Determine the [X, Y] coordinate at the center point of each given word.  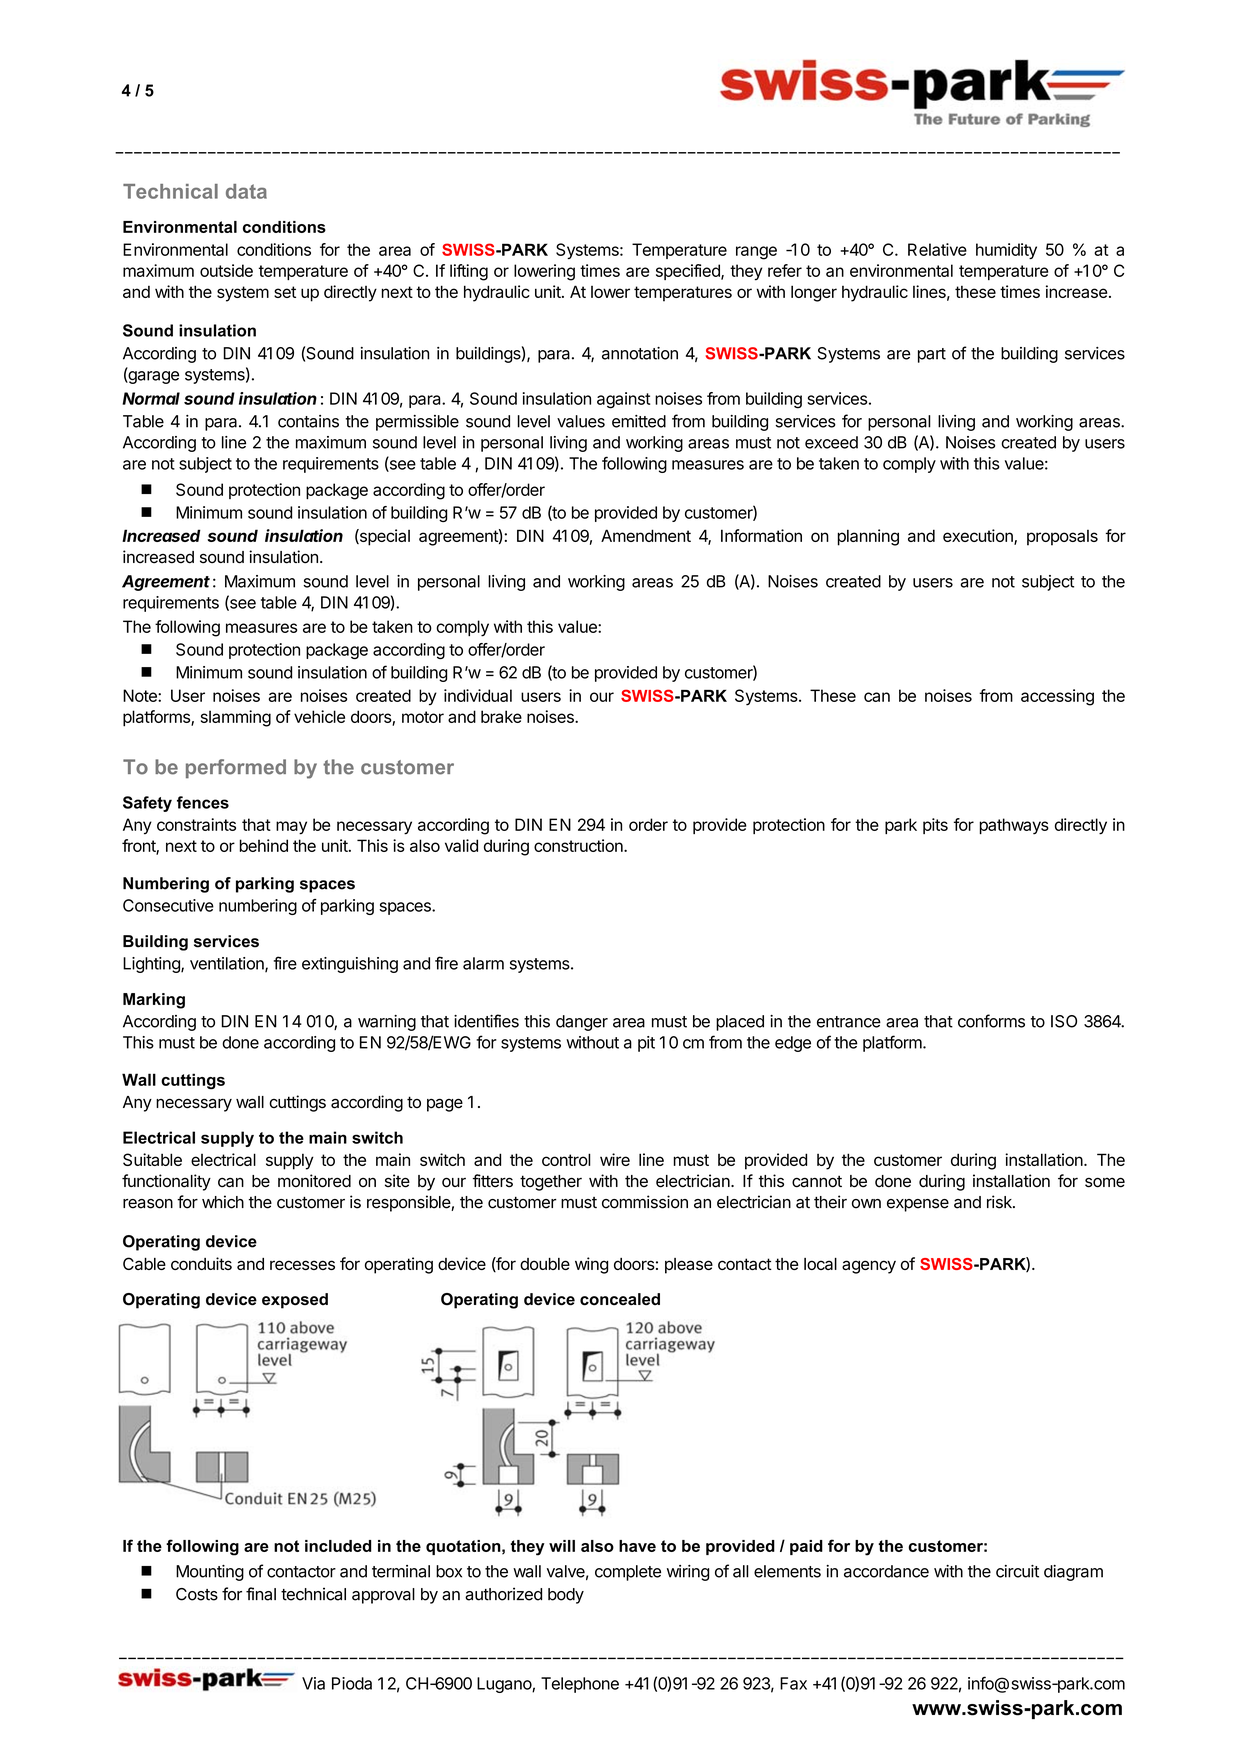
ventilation [228, 964]
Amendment [646, 535]
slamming [236, 718]
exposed [295, 1301]
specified [689, 272]
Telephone [580, 1685]
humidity [1006, 251]
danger [582, 1023]
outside [226, 270]
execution [979, 537]
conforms [991, 1021]
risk [1000, 1202]
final [261, 1594]
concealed [620, 1299]
